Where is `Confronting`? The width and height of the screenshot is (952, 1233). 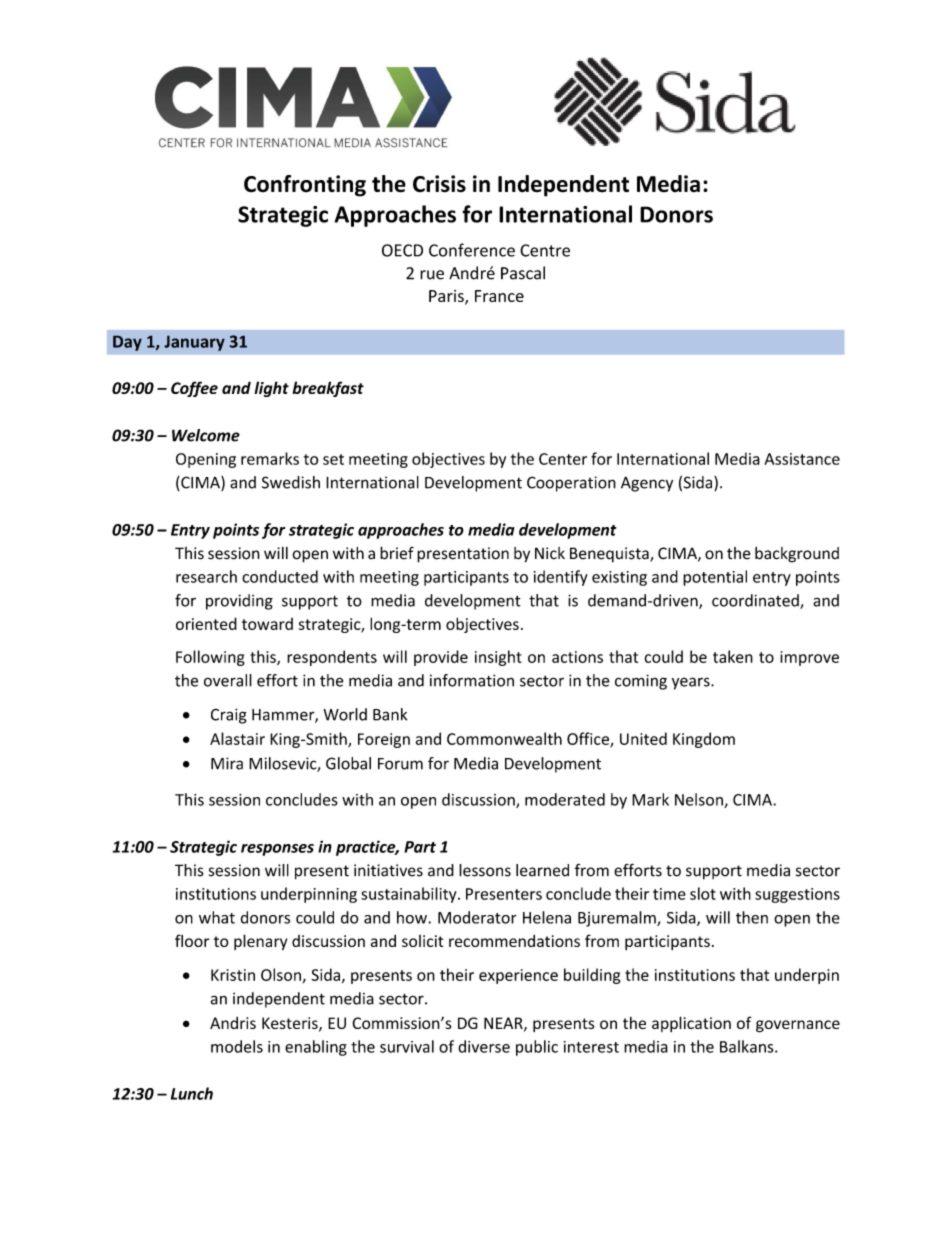
Confronting is located at coordinates (305, 186).
